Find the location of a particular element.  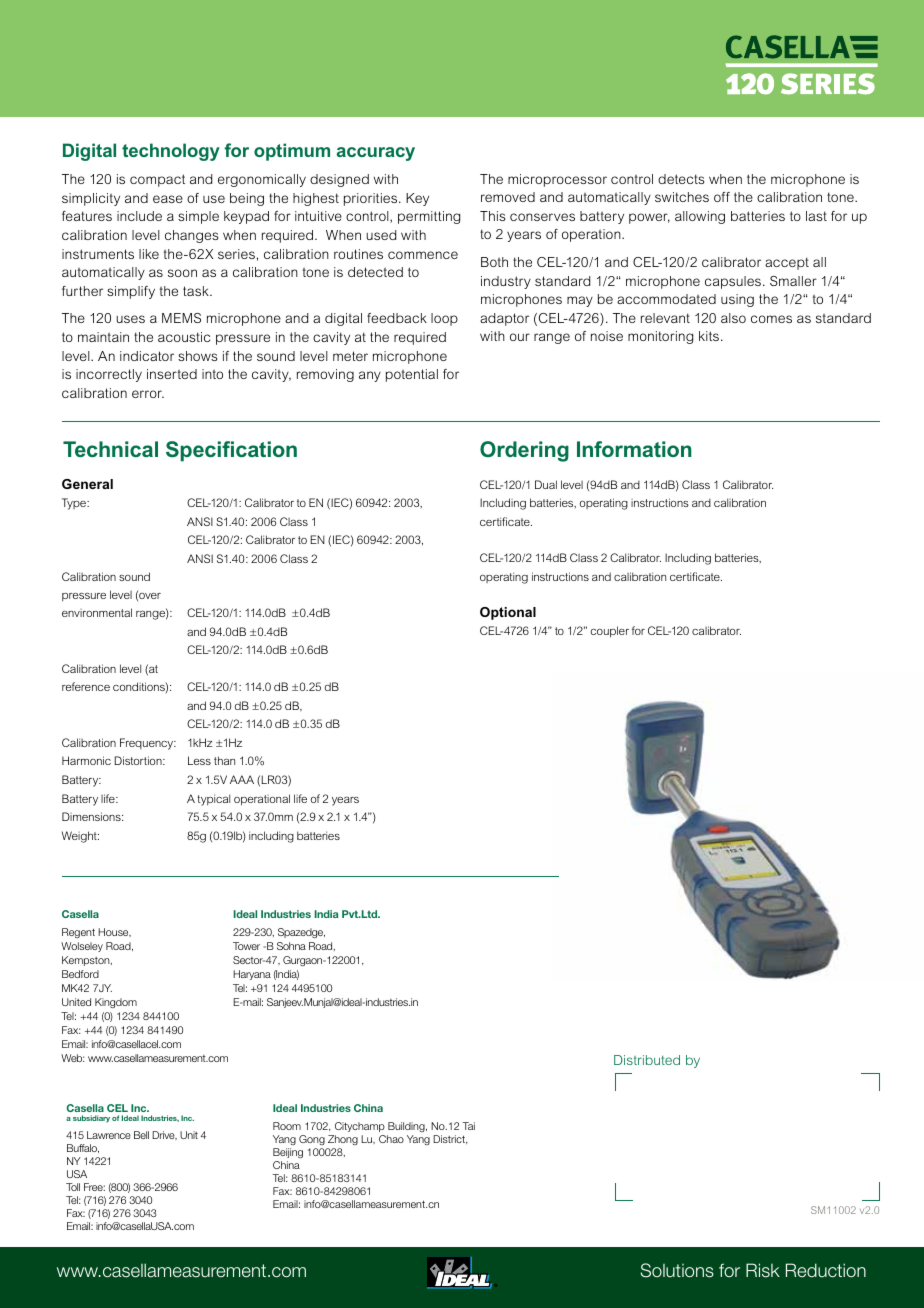

Dual is located at coordinates (546, 484).
